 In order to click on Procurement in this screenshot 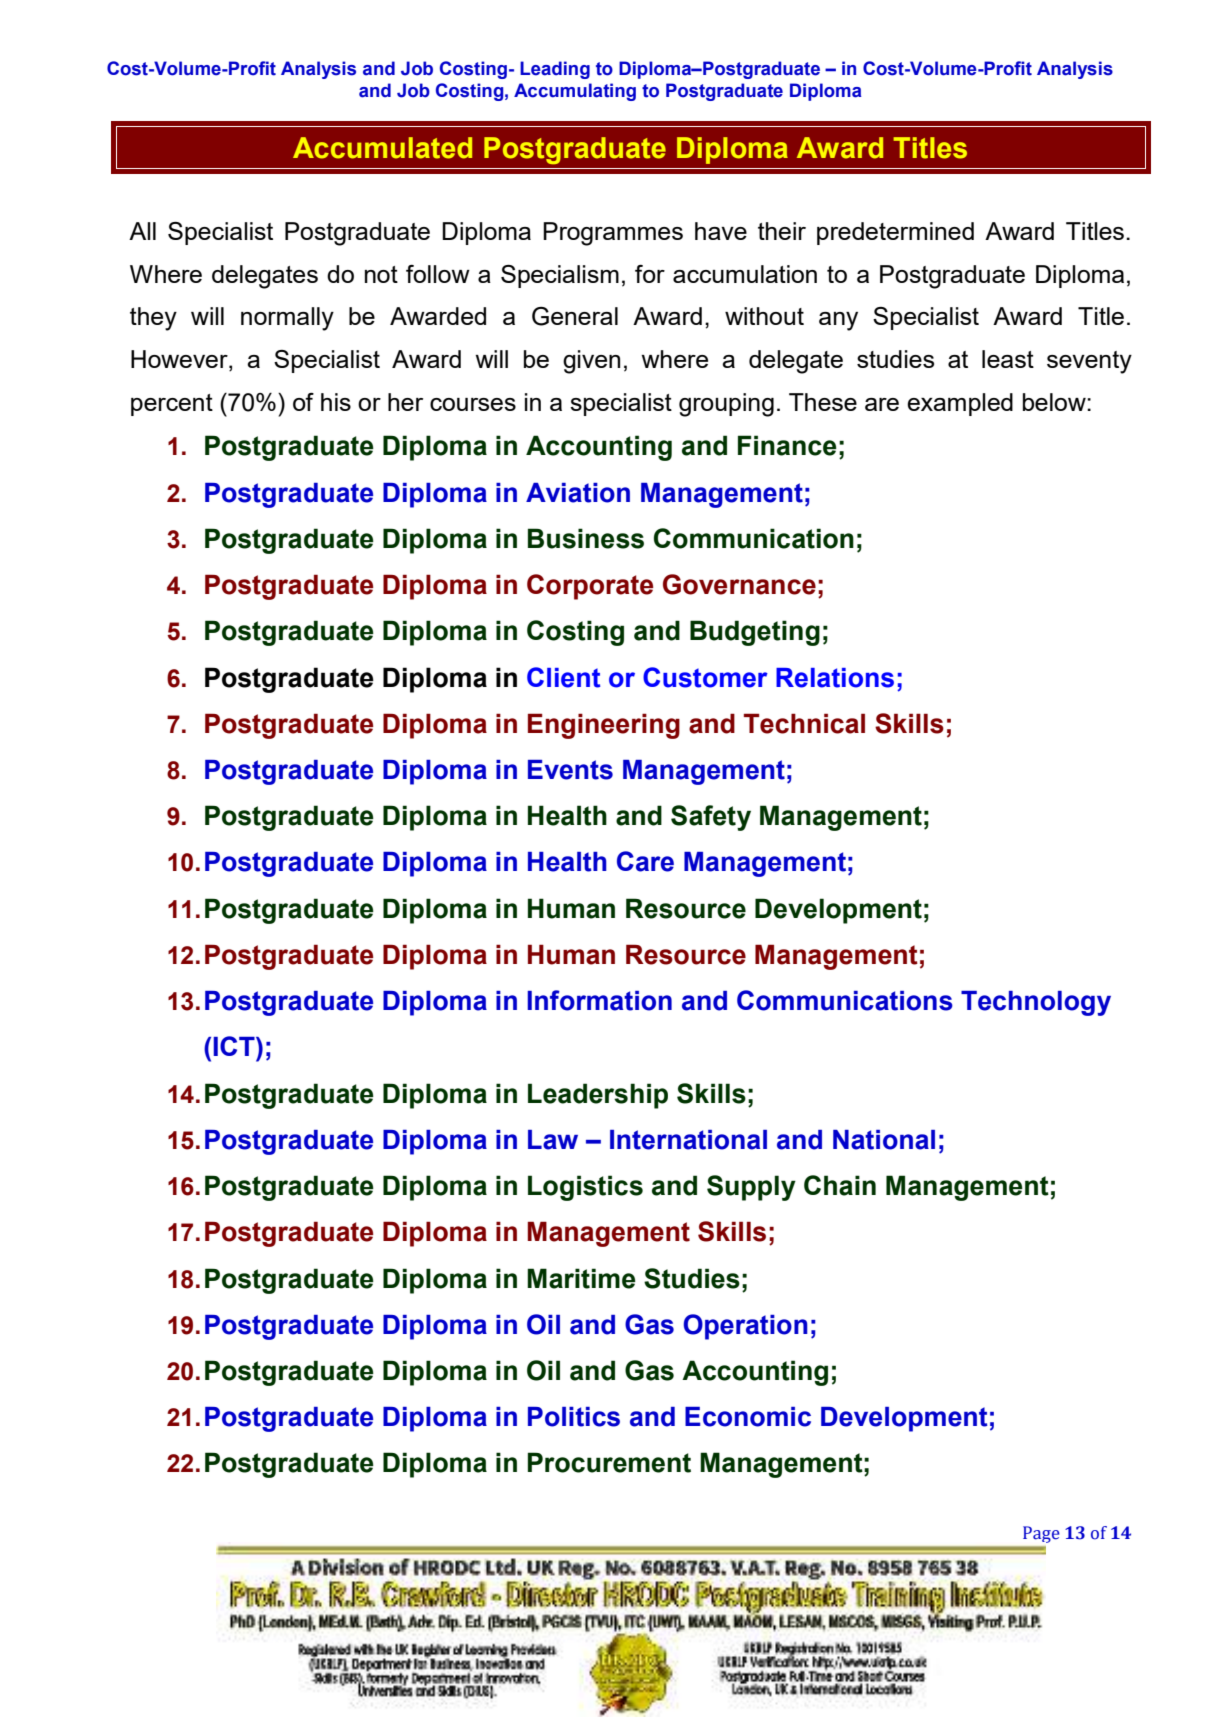, I will do `click(609, 1462)`.
